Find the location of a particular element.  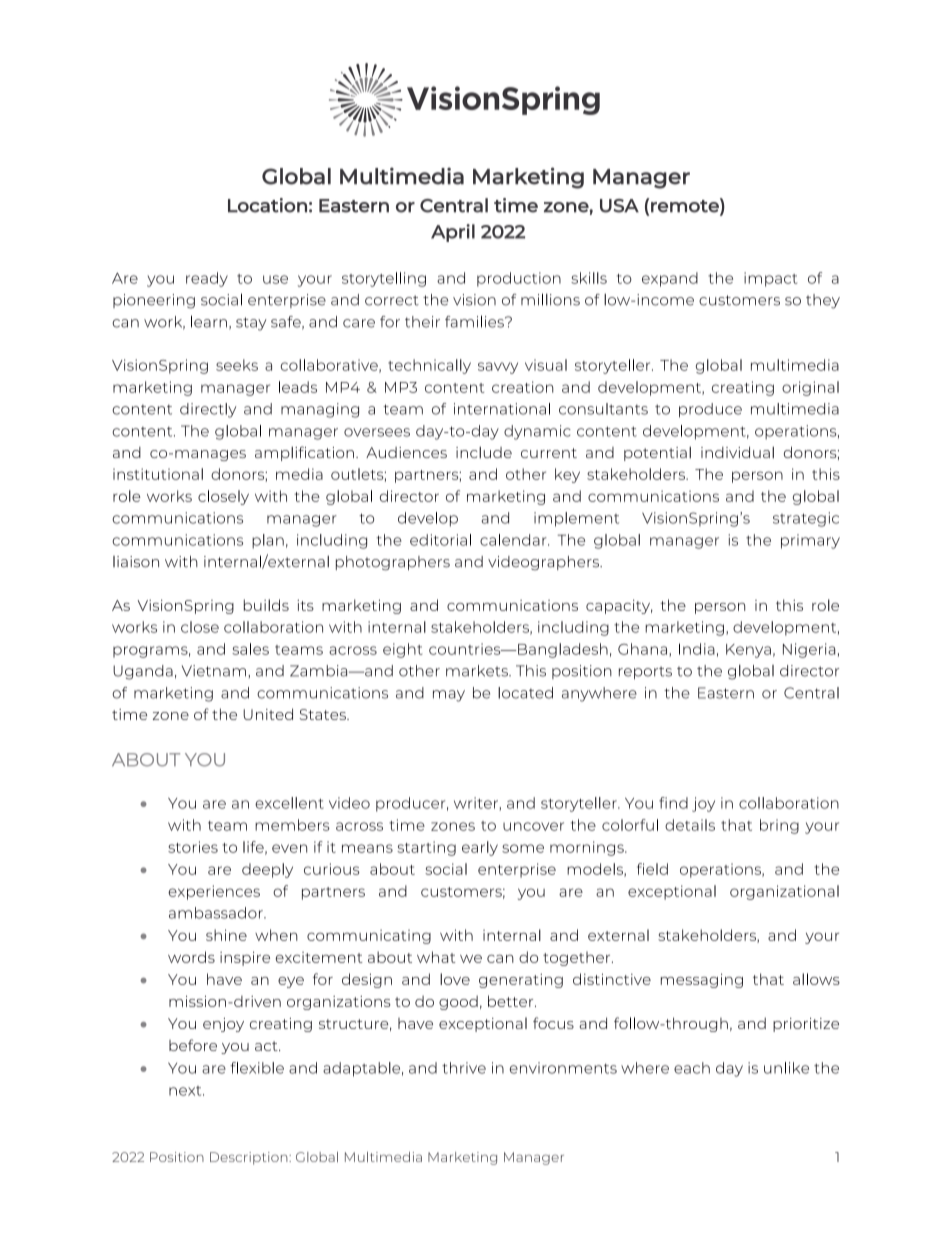

early is located at coordinates (480, 848).
